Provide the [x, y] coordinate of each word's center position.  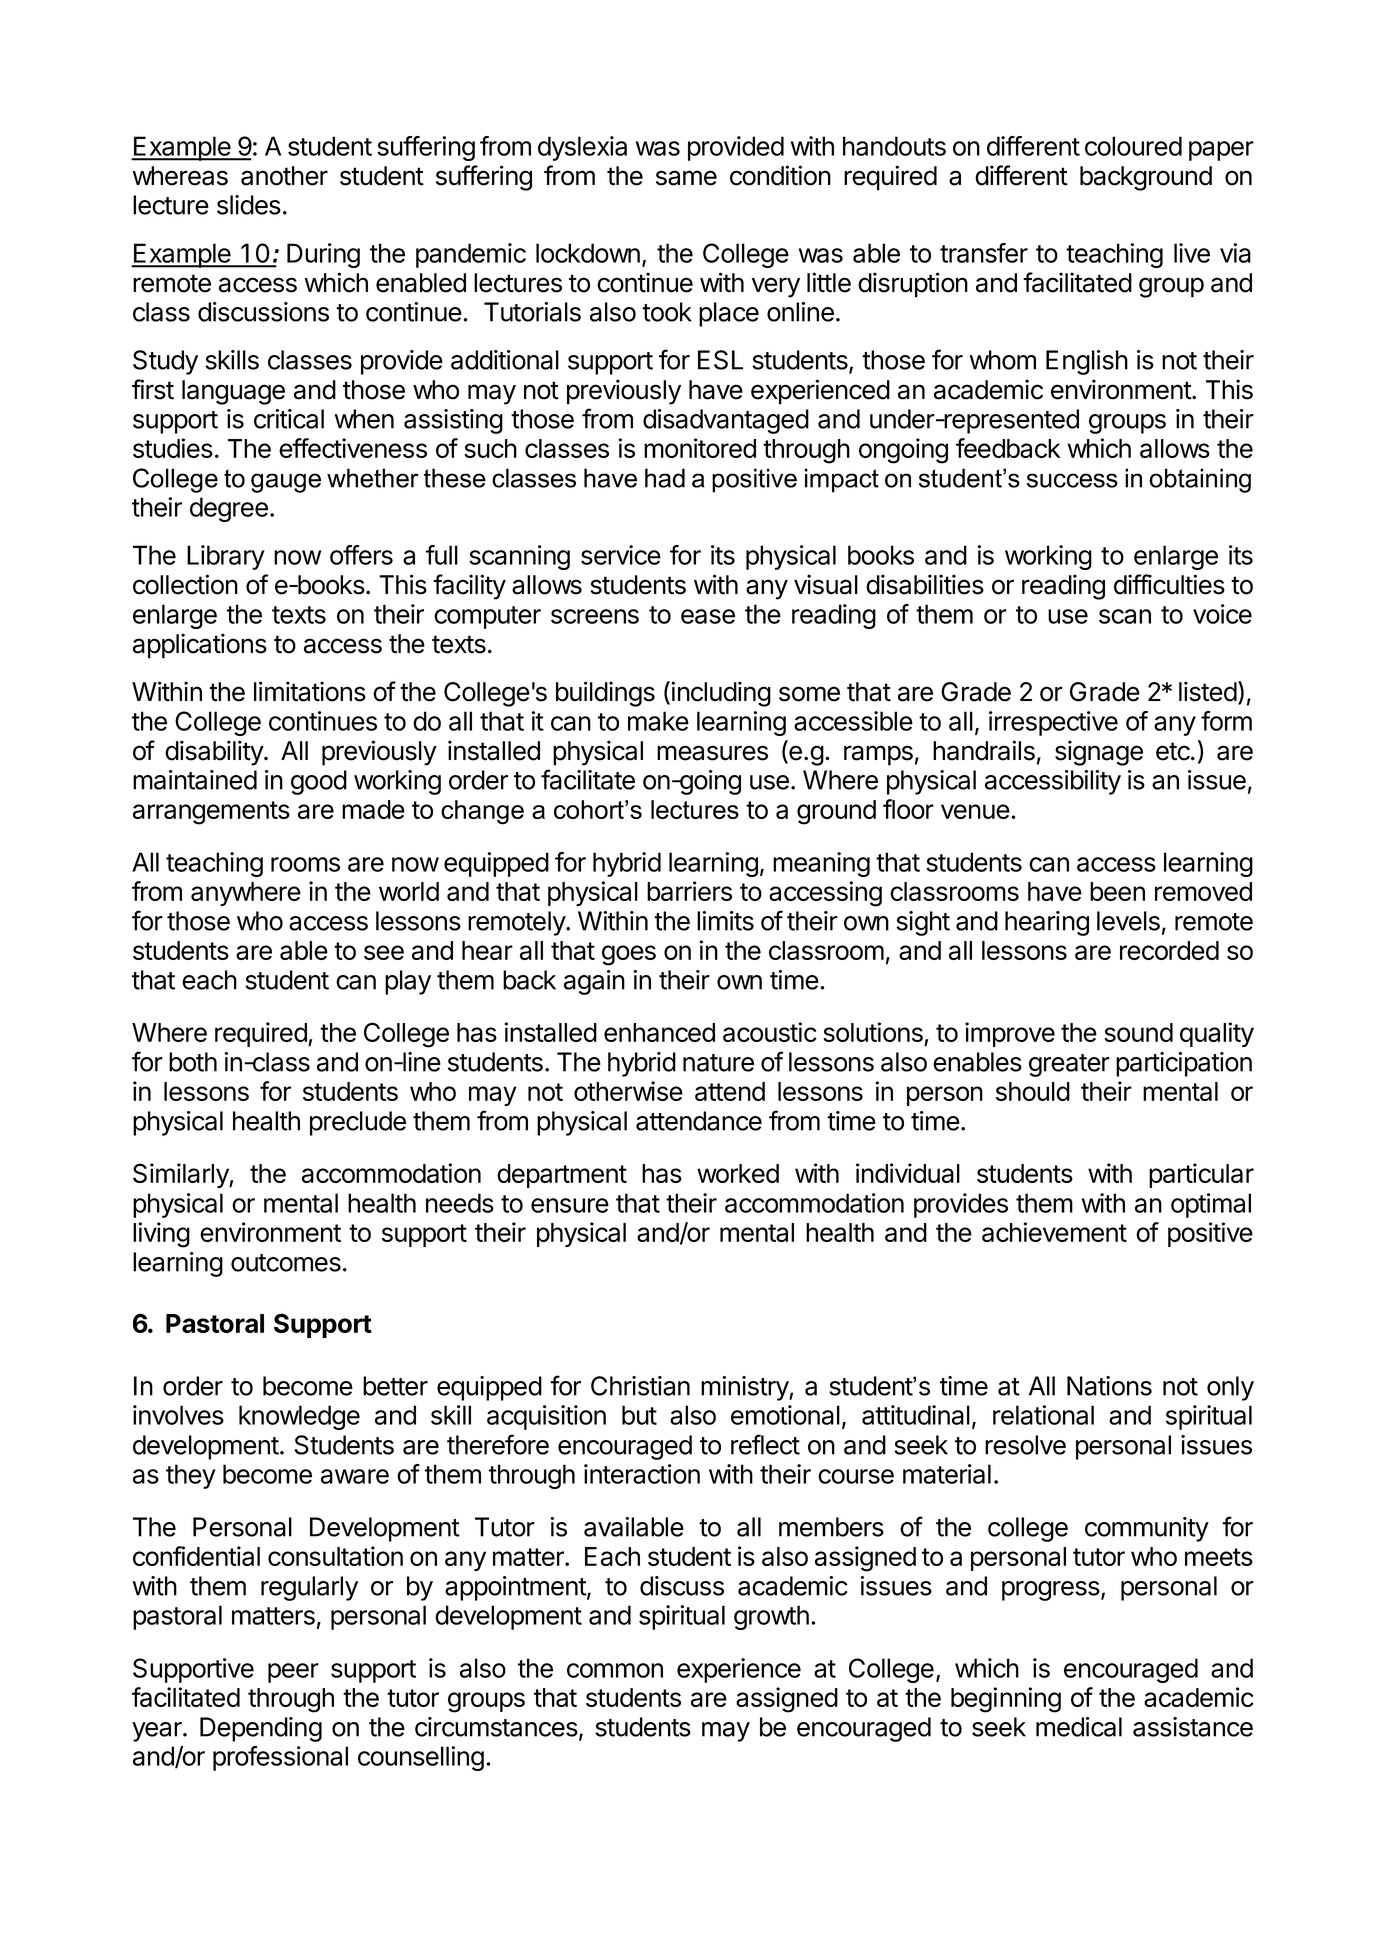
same [686, 178]
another [284, 176]
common [615, 1670]
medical [1079, 1727]
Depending [261, 1729]
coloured [1133, 146]
